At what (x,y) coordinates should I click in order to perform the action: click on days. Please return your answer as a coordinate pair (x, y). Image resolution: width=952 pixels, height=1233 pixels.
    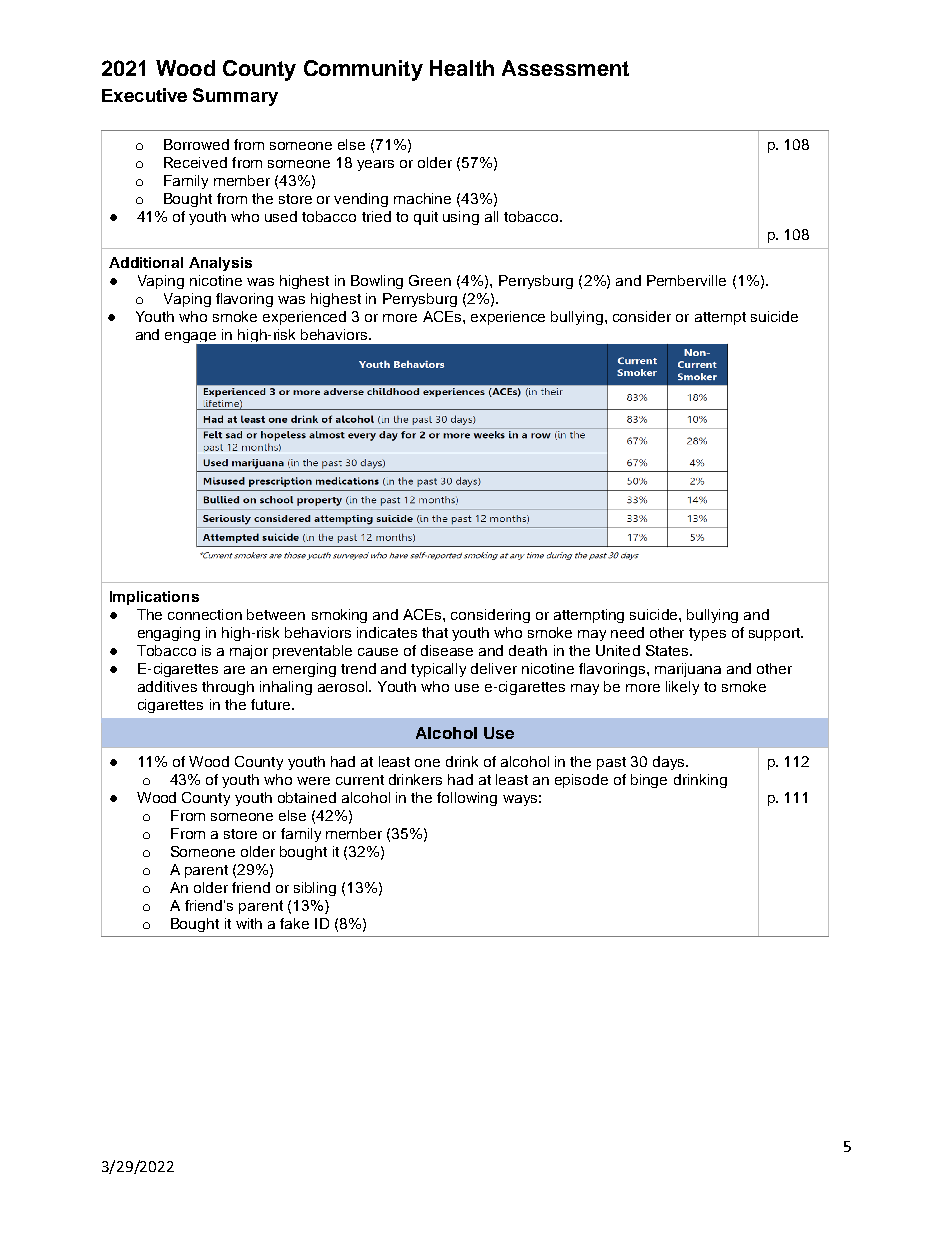
    Looking at the image, I should click on (670, 763).
